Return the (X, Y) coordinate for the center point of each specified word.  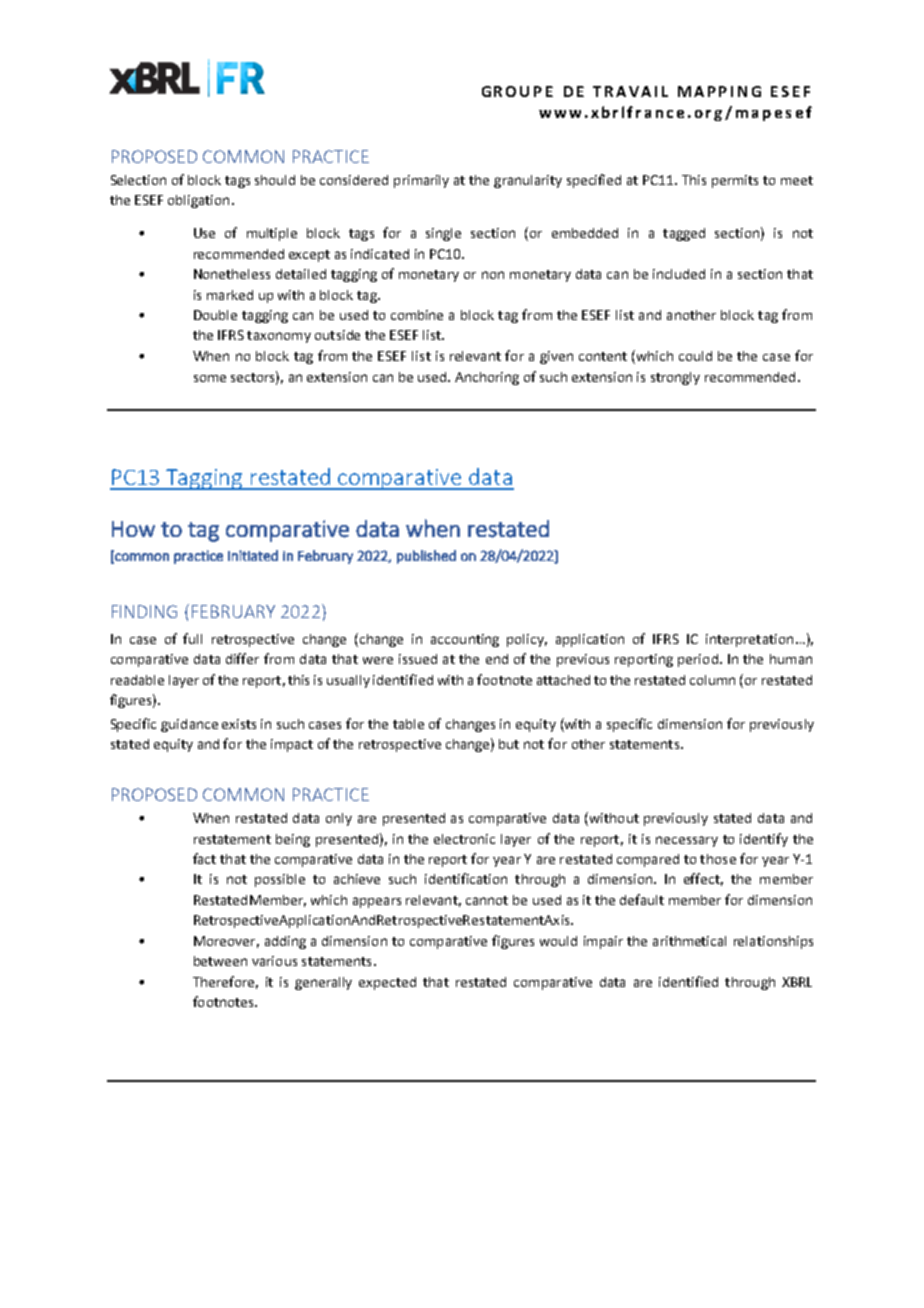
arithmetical (689, 941)
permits (735, 181)
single (443, 234)
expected (387, 983)
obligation (198, 201)
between (220, 961)
